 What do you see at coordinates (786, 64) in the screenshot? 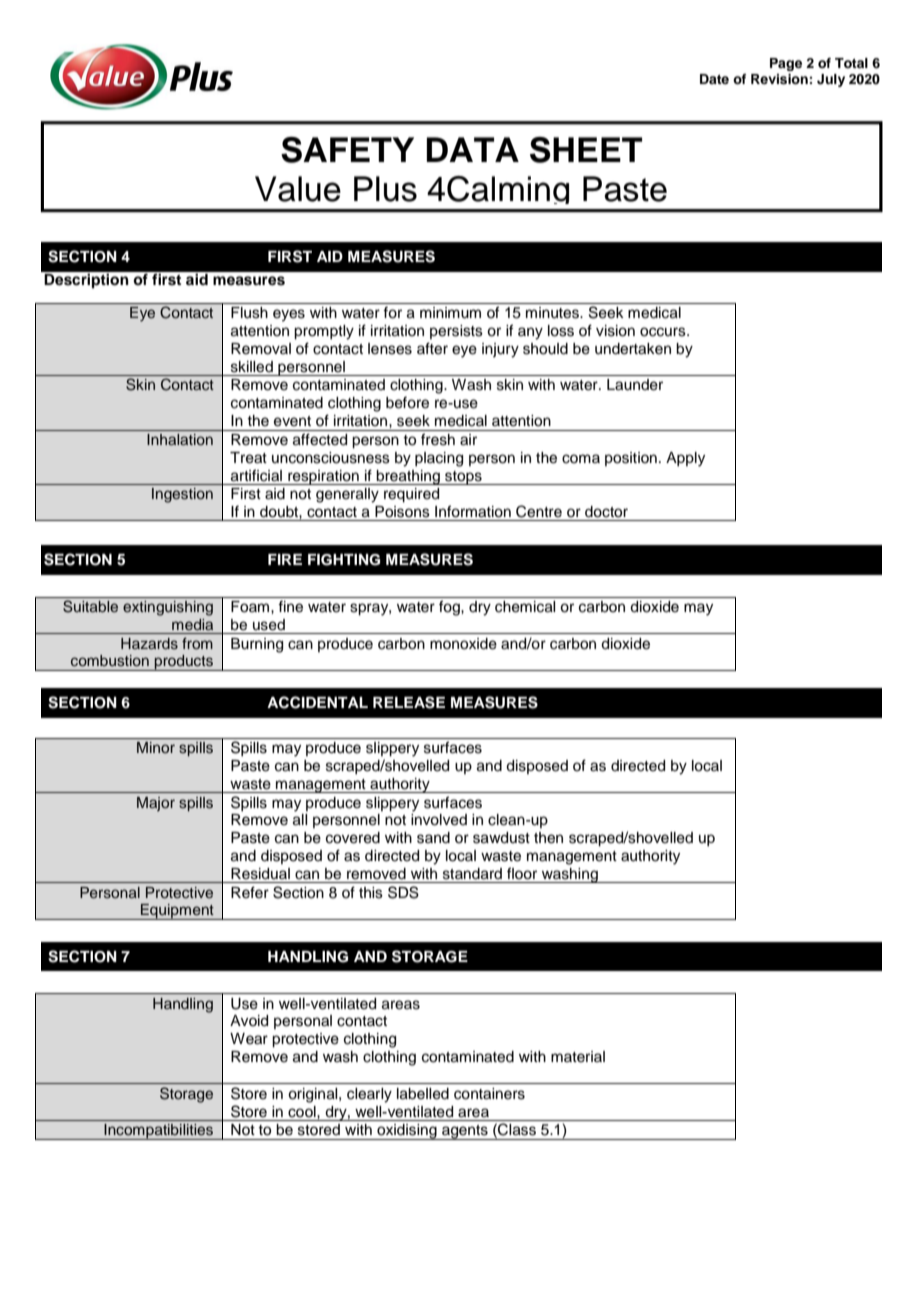
I see `Page` at bounding box center [786, 64].
